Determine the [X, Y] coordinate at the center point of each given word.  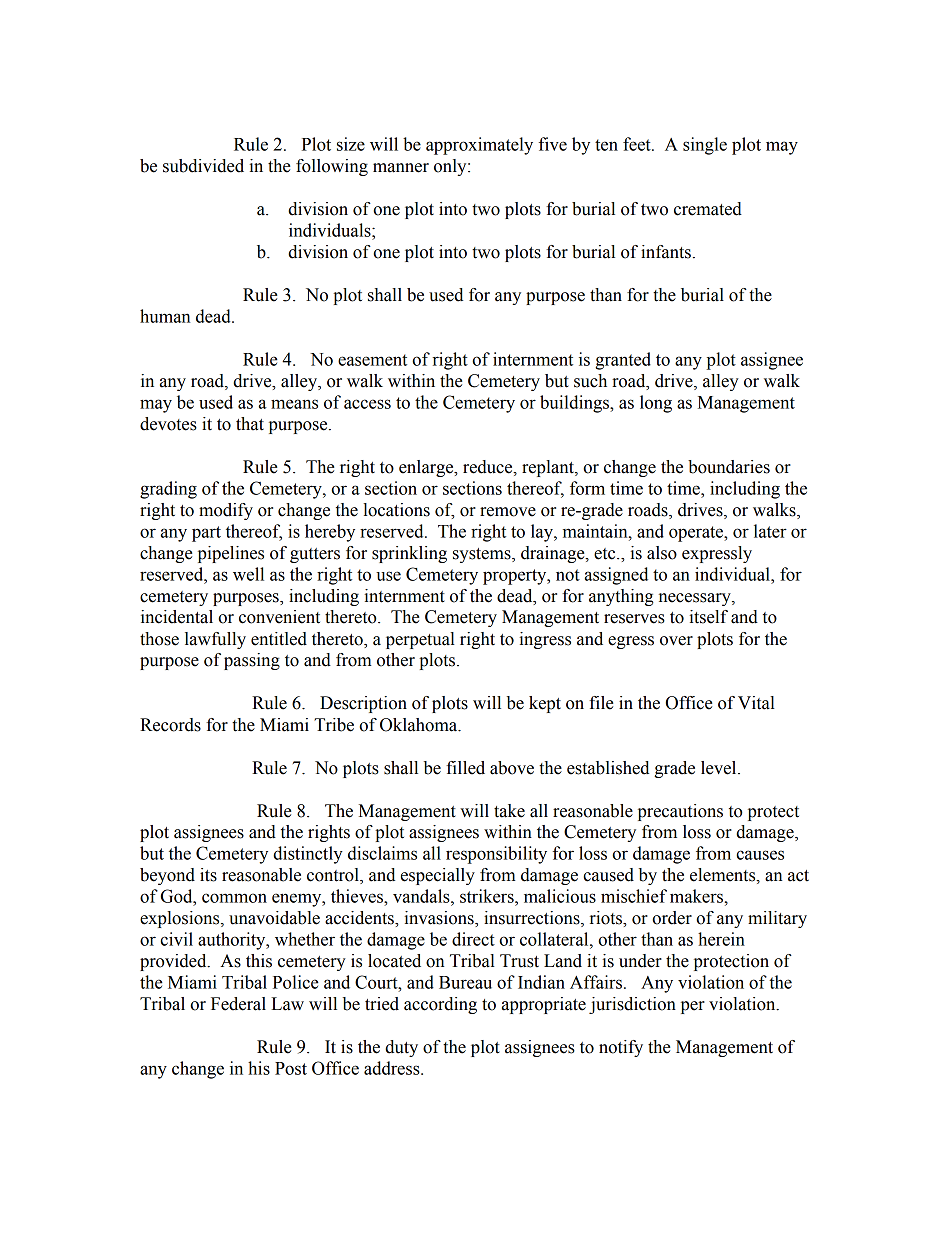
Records [170, 725]
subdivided [203, 166]
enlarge [427, 468]
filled [465, 768]
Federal [238, 1004]
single [705, 146]
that [250, 424]
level [720, 768]
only [451, 167]
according [440, 1005]
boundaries [729, 467]
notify [621, 1048]
